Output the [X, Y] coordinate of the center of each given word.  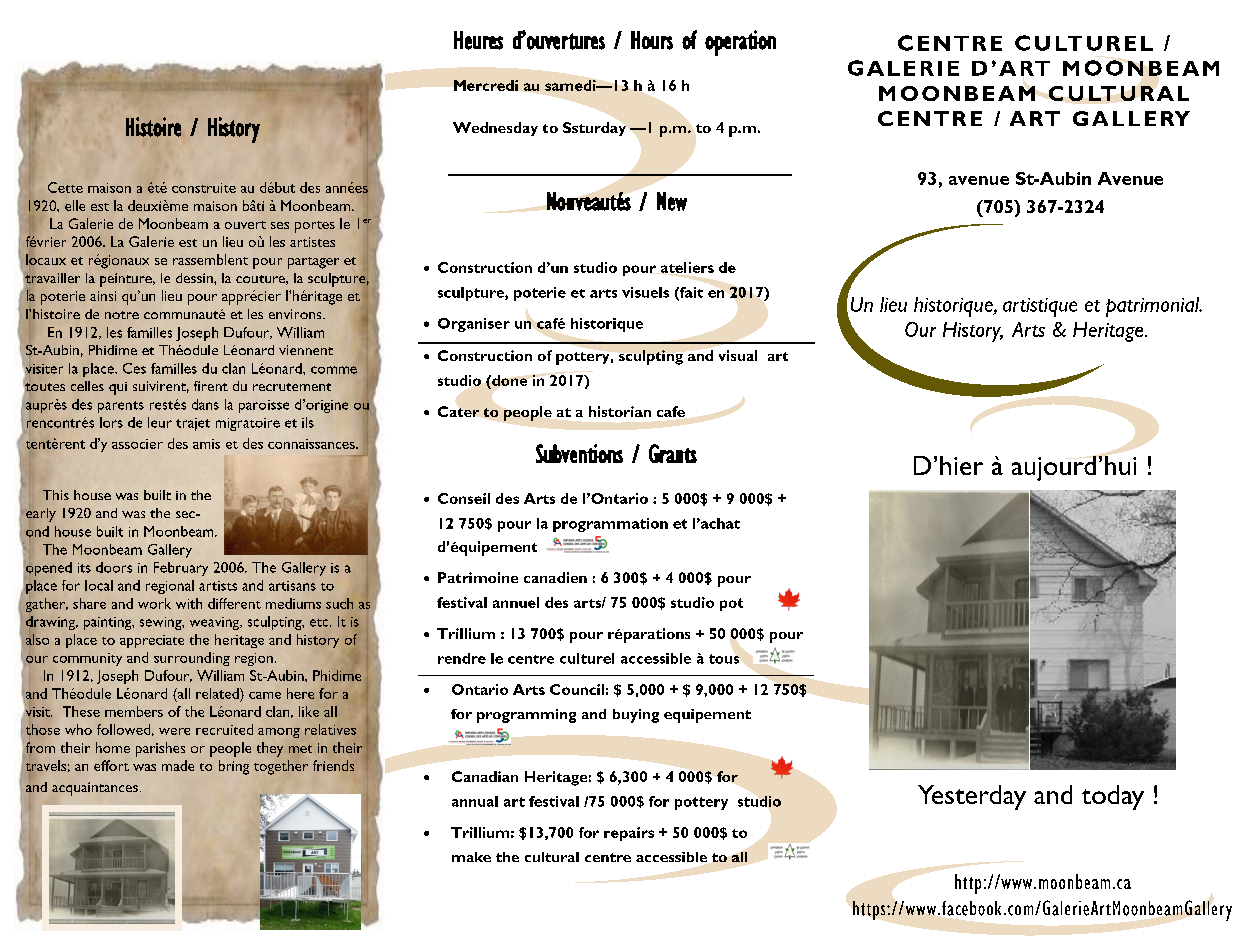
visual [738, 355]
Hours [652, 40]
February [181, 569]
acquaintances [95, 789]
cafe [671, 411]
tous [724, 659]
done [508, 380]
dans [205, 404]
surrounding [192, 659]
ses [280, 225]
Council [577, 689]
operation [740, 43]
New [672, 201]
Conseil [464, 498]
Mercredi [486, 85]
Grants [673, 453]
